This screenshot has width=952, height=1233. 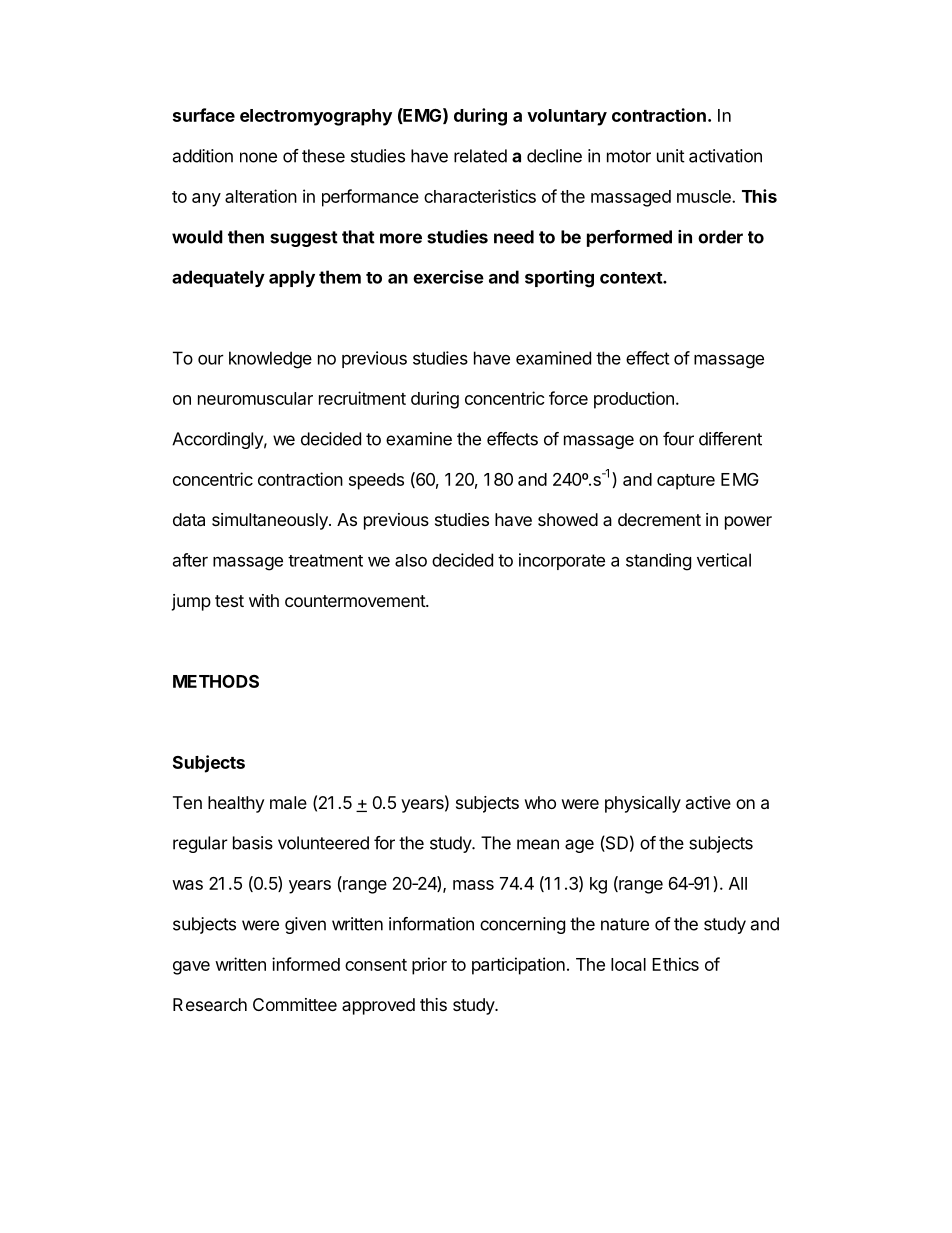 What do you see at coordinates (480, 156) in the screenshot?
I see `related` at bounding box center [480, 156].
